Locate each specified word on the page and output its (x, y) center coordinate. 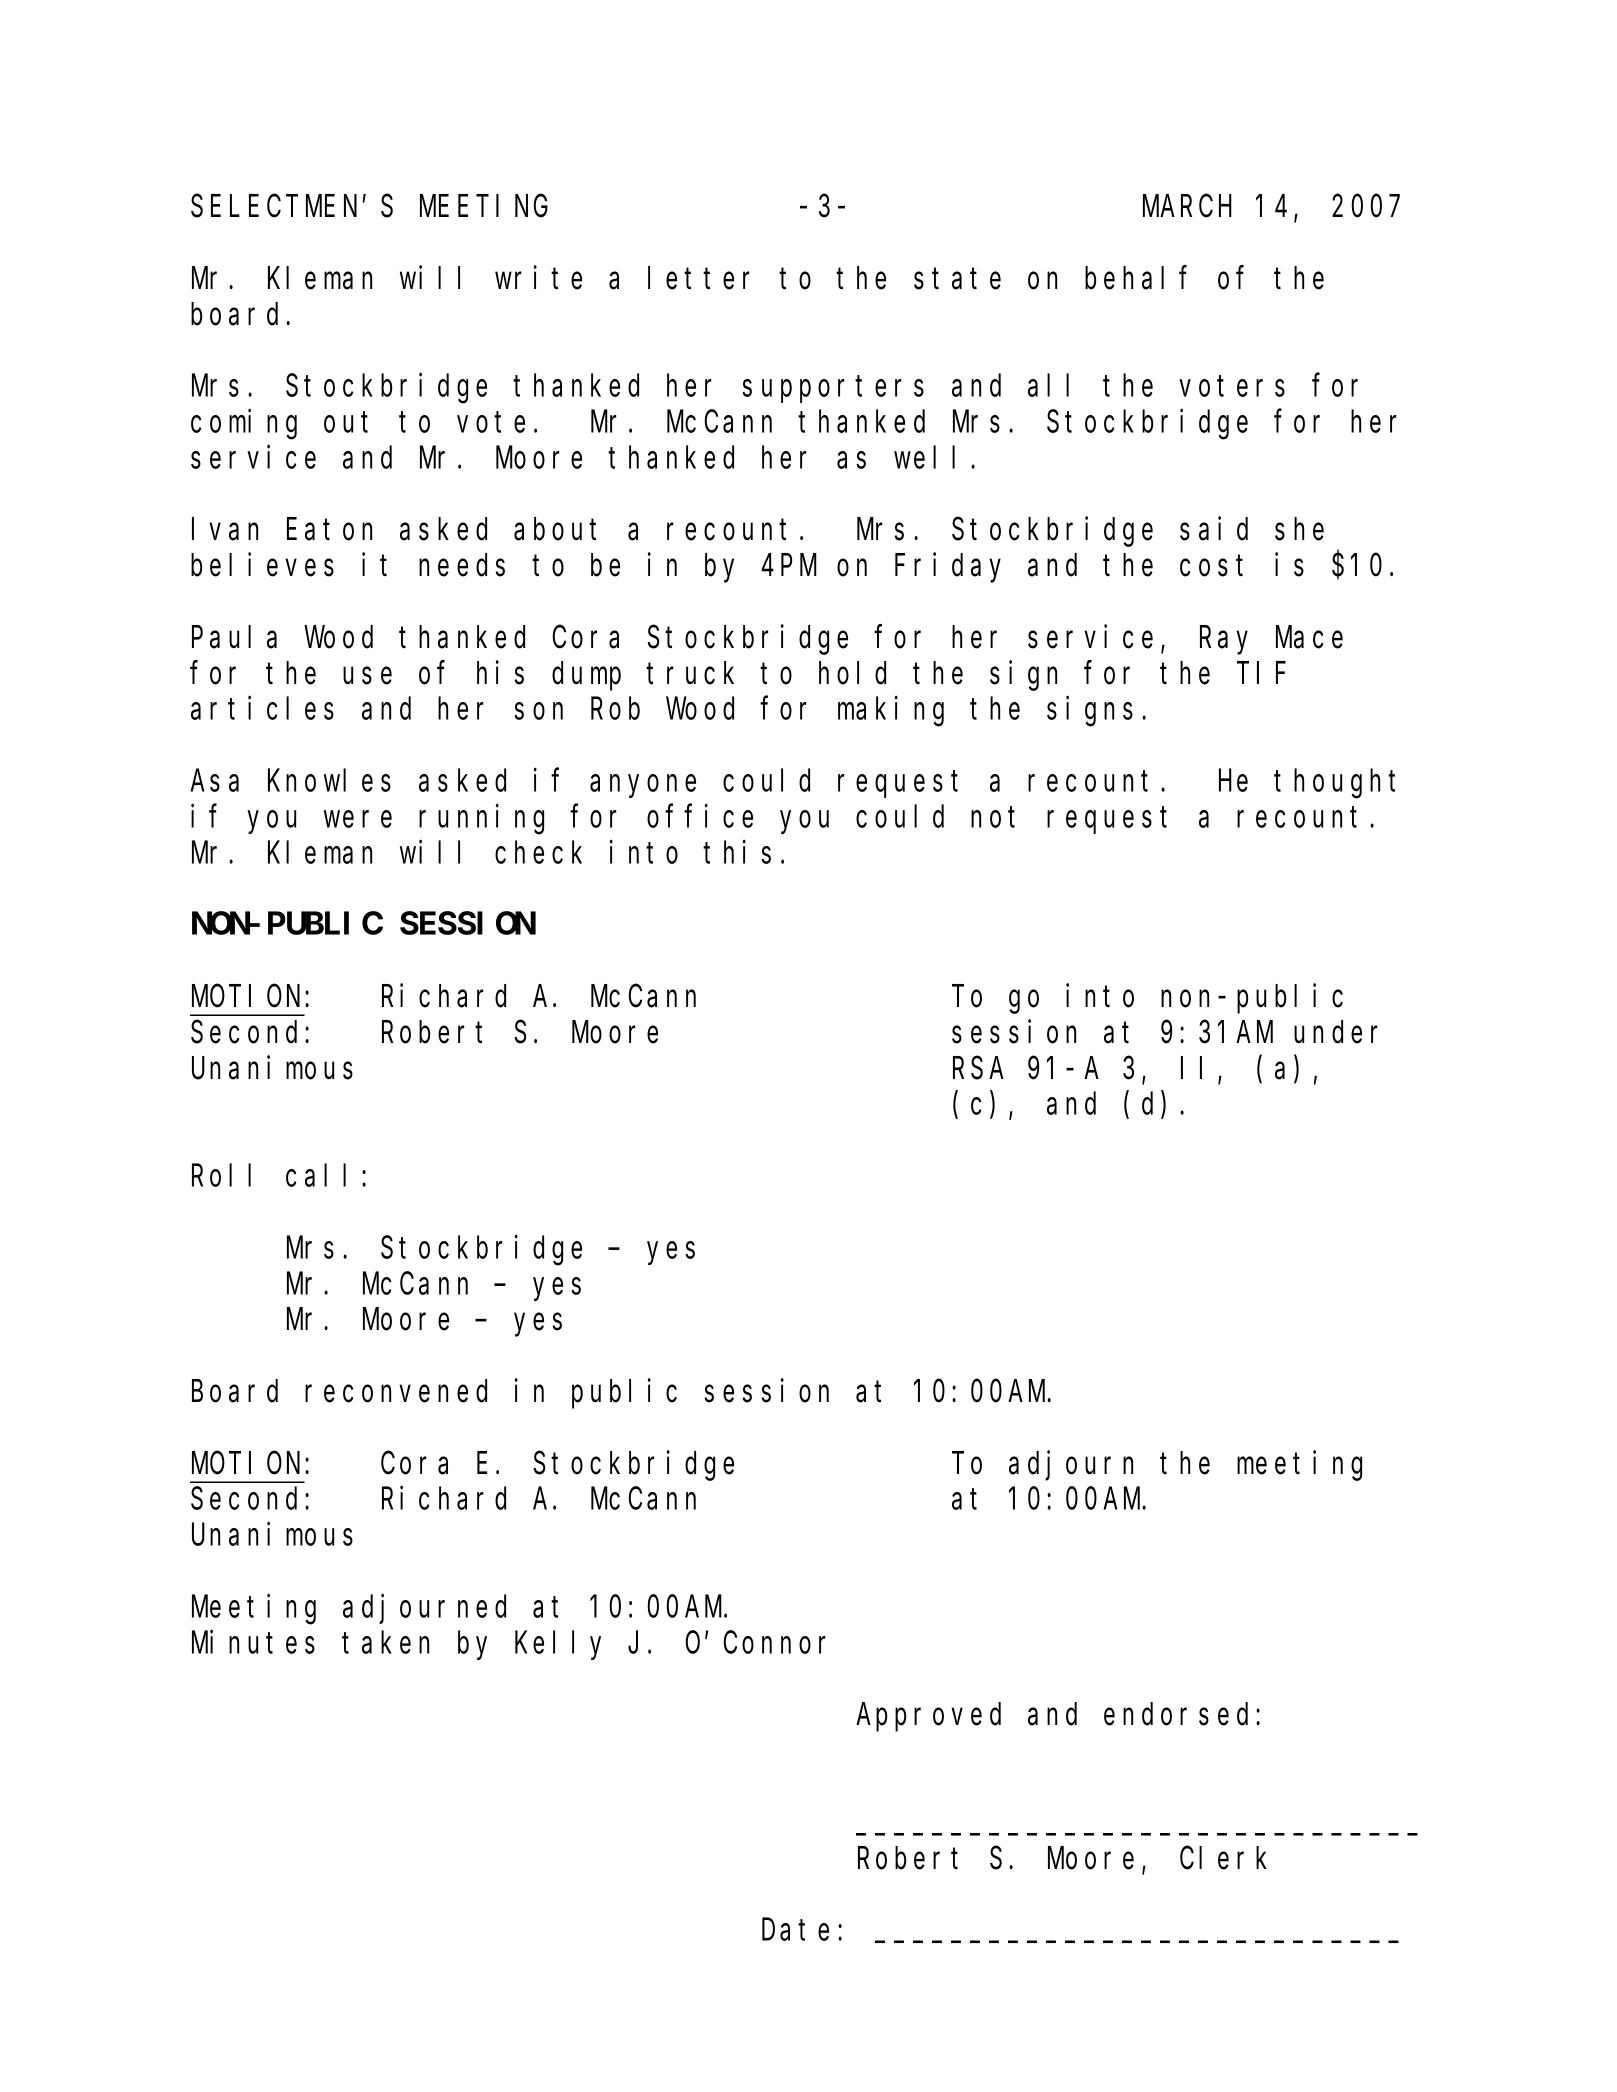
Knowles (329, 780)
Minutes (253, 1642)
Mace (1309, 638)
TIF (1263, 674)
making (891, 712)
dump (586, 676)
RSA (978, 1069)
